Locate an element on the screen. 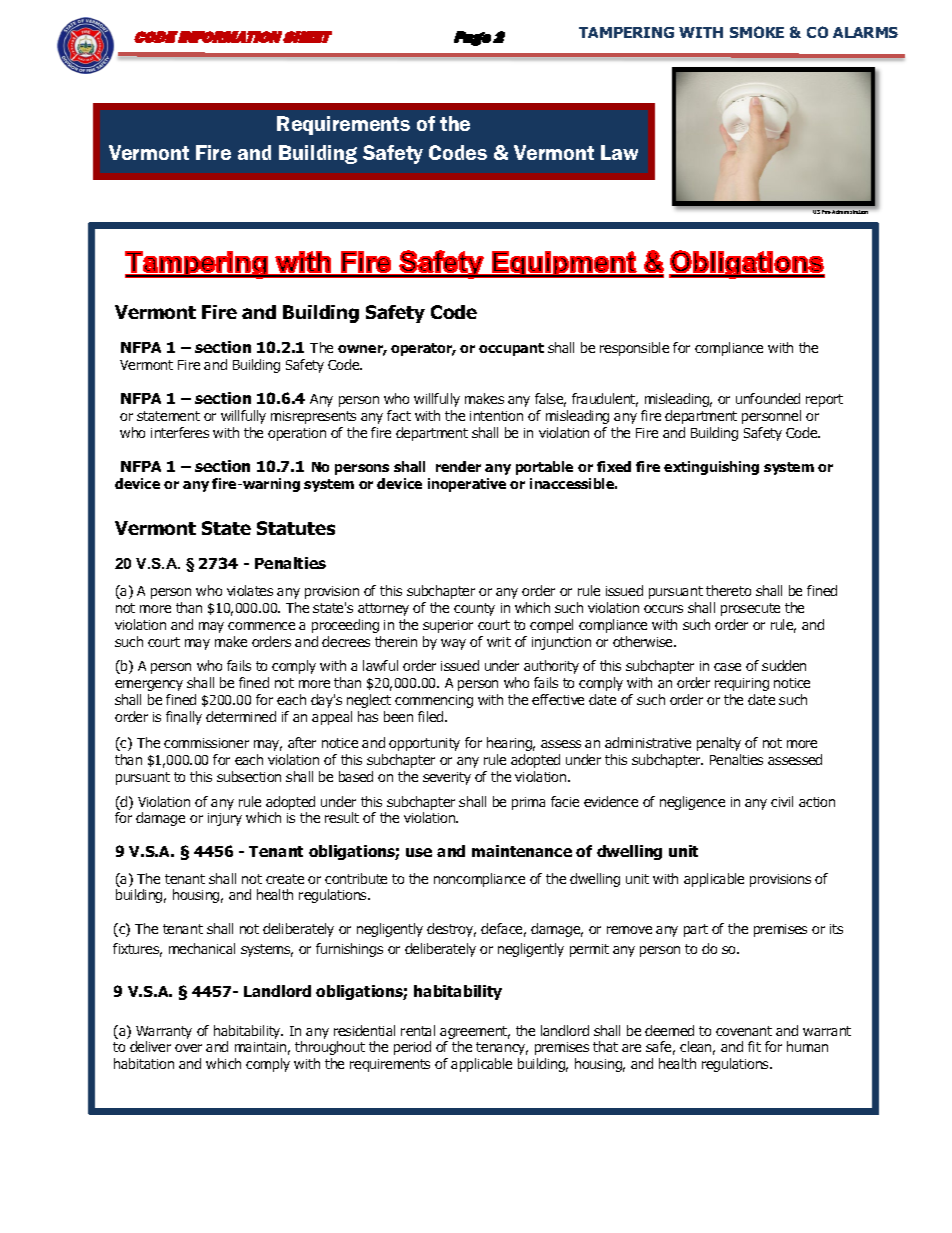 This screenshot has height=1233, width=952. intention is located at coordinates (496, 416).
